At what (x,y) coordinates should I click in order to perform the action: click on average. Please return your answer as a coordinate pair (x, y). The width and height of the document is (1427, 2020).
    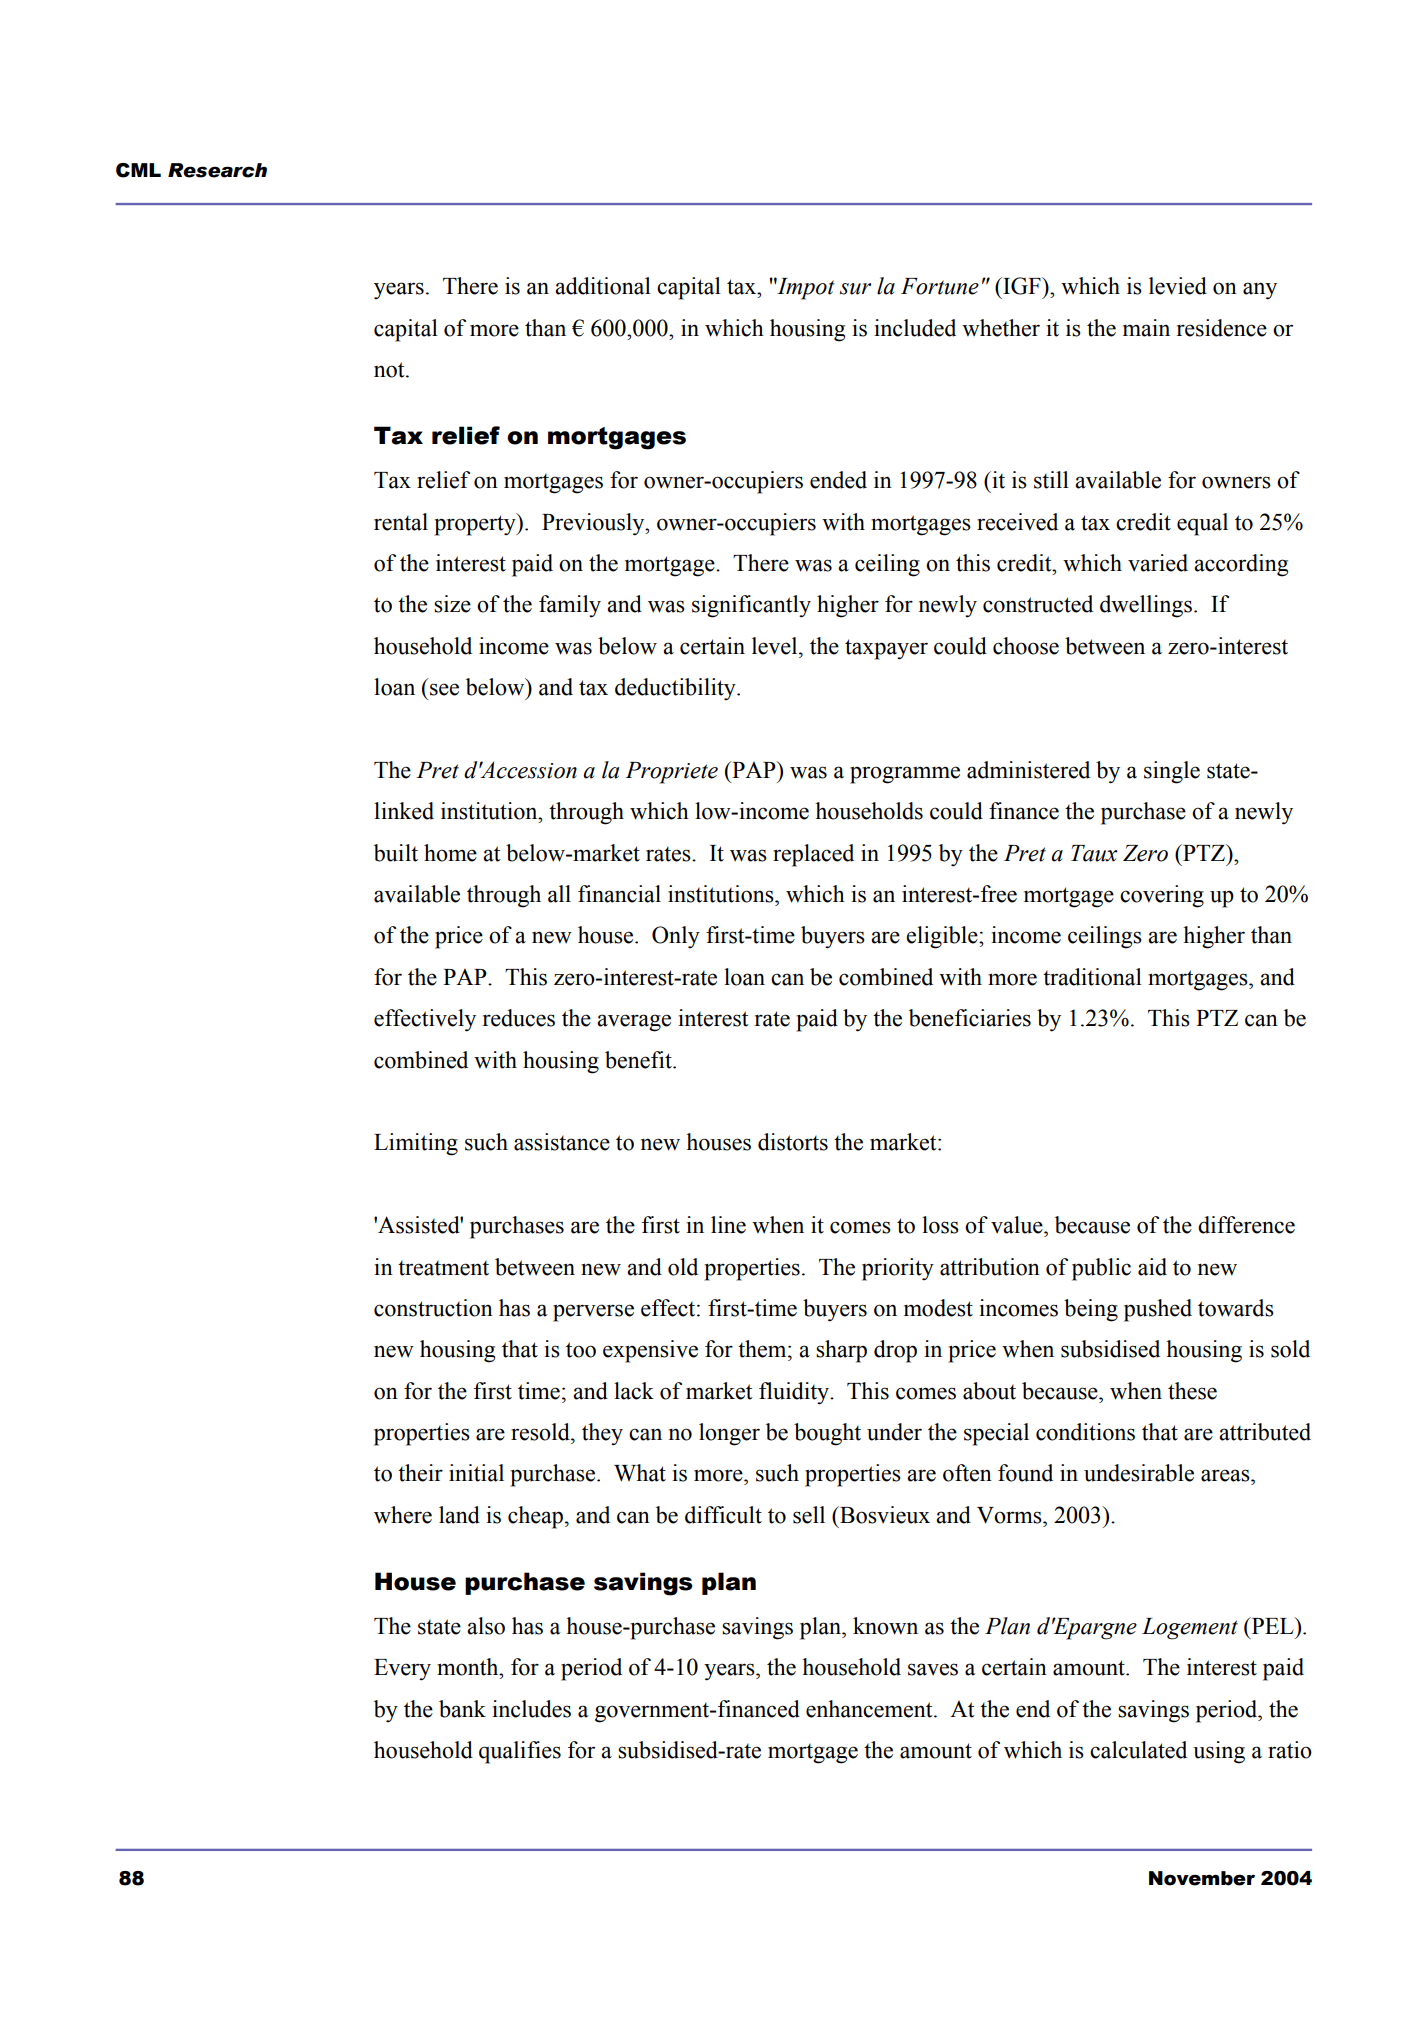
    Looking at the image, I should click on (634, 1023).
